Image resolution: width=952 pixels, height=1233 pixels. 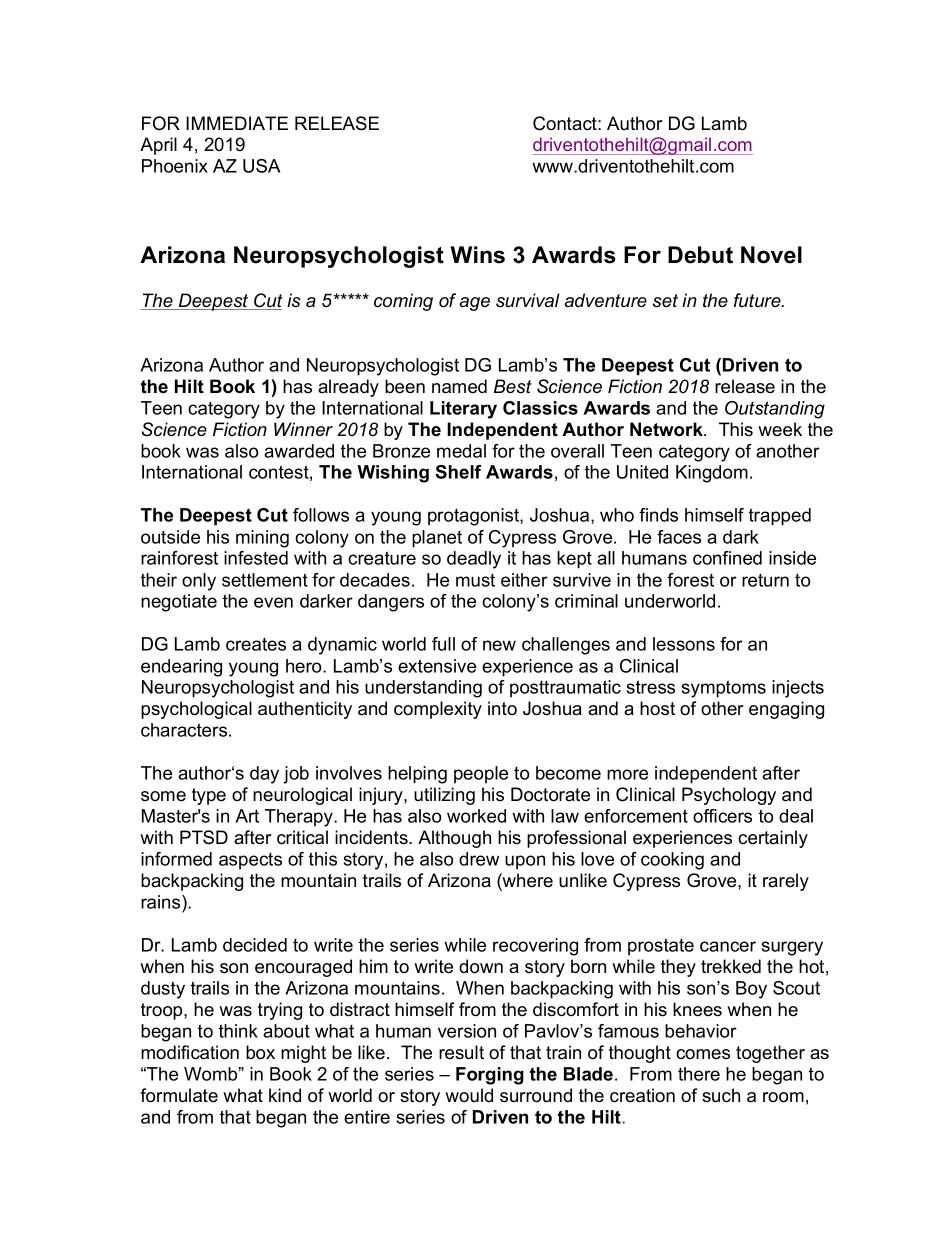 What do you see at coordinates (700, 255) in the screenshot?
I see `Debut` at bounding box center [700, 255].
